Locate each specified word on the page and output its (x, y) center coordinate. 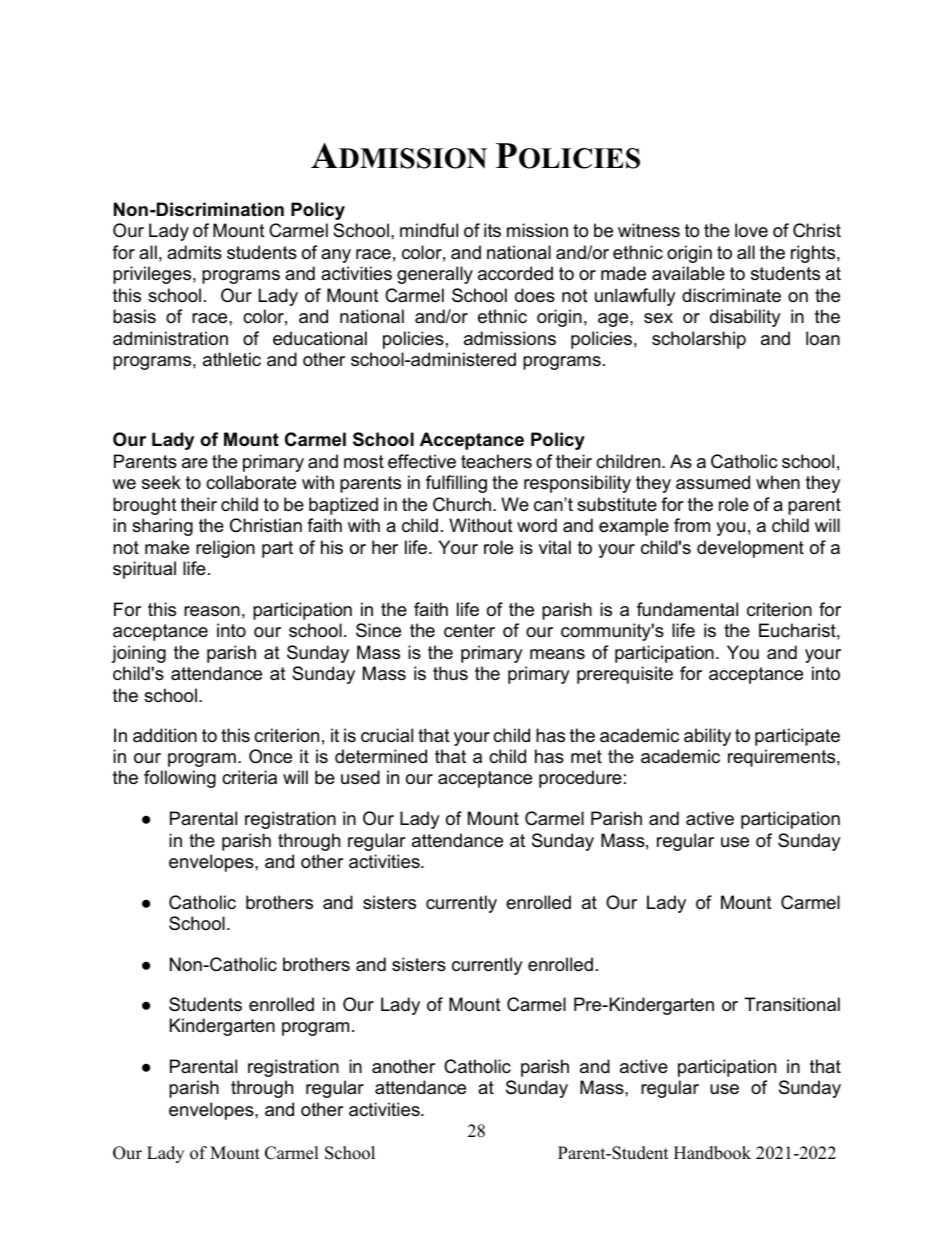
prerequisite (625, 675)
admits (194, 252)
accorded (515, 273)
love (751, 230)
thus (450, 673)
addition (165, 735)
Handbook (712, 1153)
